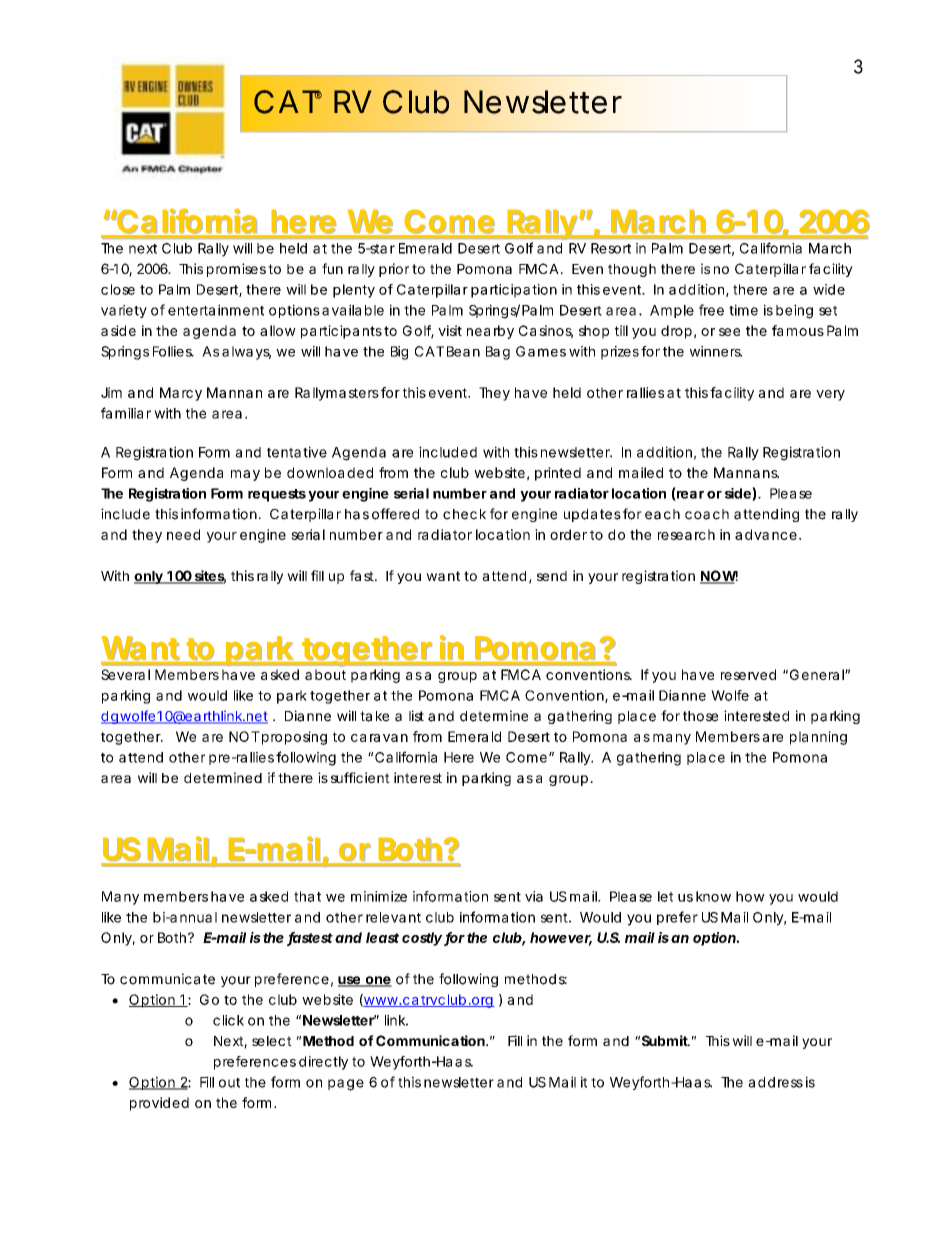 This screenshot has width=952, height=1233. What do you see at coordinates (159, 1104) in the screenshot?
I see `provided` at bounding box center [159, 1104].
